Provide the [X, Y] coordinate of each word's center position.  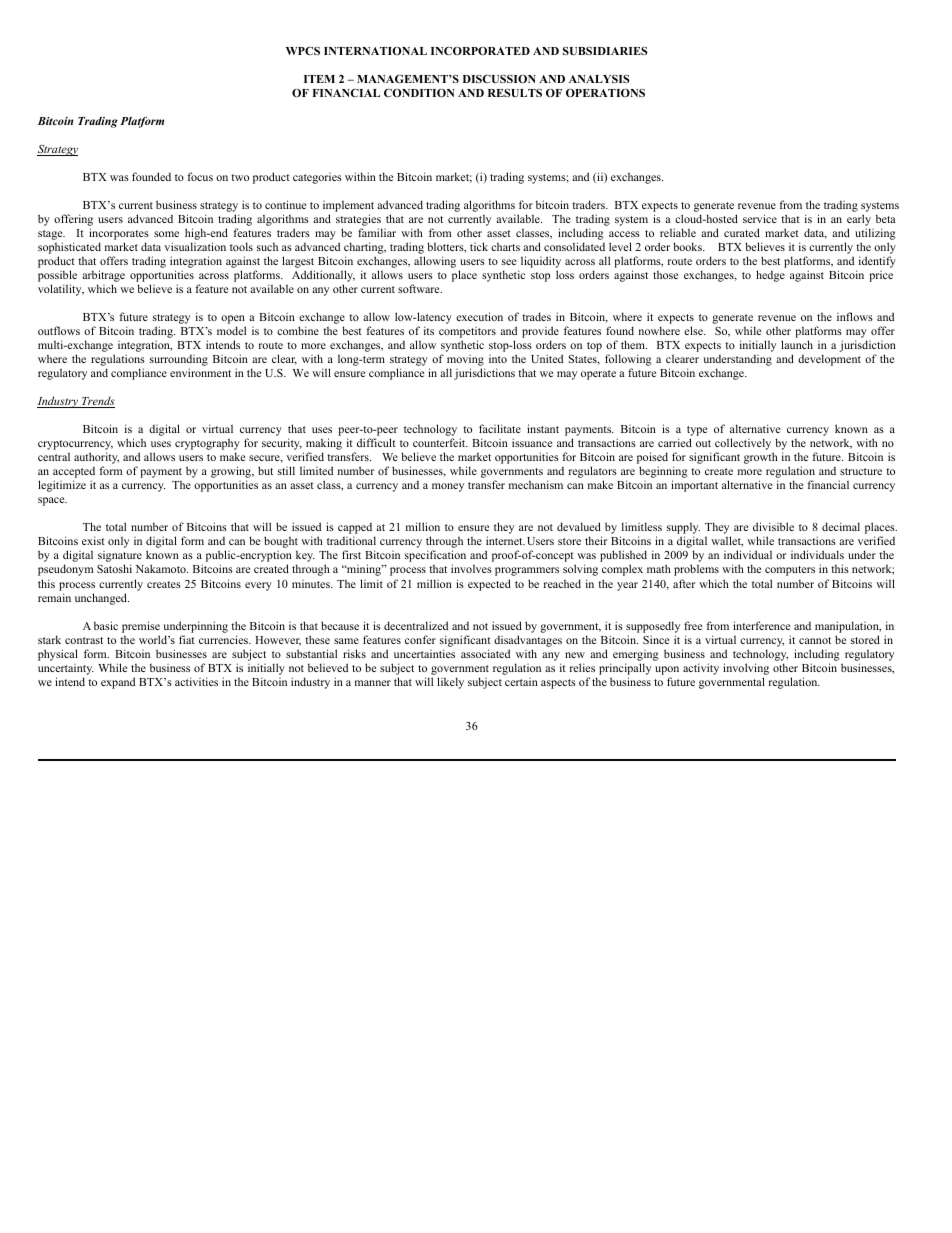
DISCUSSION [499, 79]
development [829, 360]
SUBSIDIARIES [605, 51]
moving [466, 362]
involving [746, 669]
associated [485, 653]
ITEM [319, 79]
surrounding [179, 362]
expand [118, 683]
